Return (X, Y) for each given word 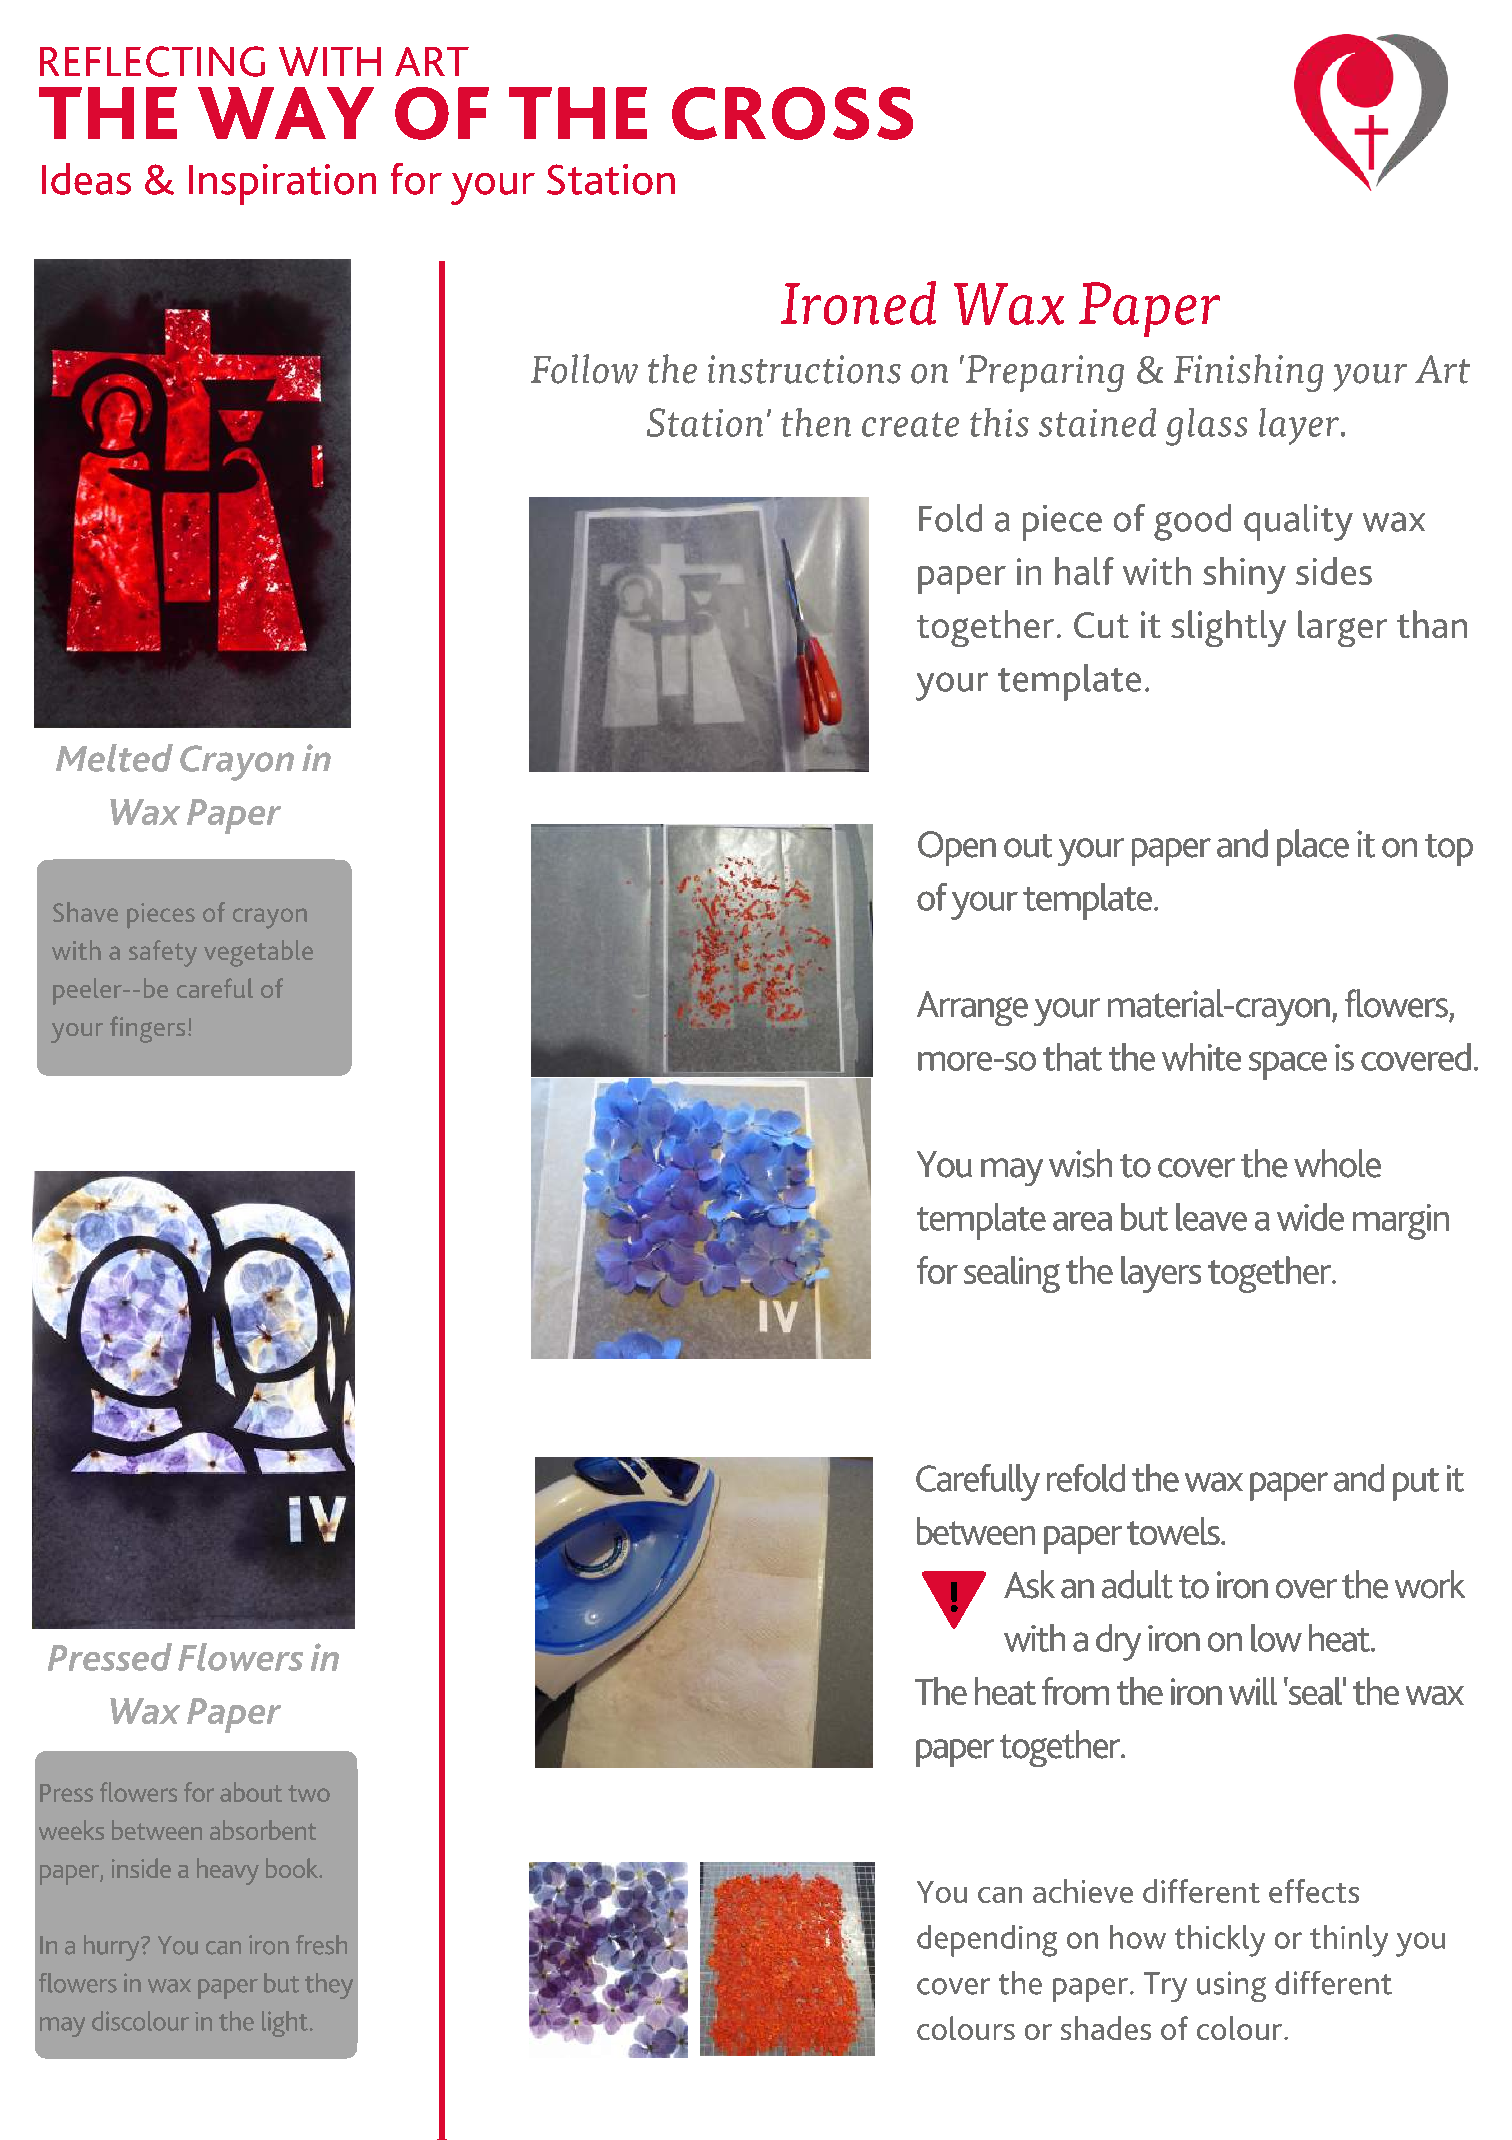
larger (1342, 628)
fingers (147, 1029)
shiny (1244, 575)
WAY (286, 113)
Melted (114, 758)
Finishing (1248, 373)
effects (1314, 1891)
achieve (1083, 1891)
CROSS (792, 113)
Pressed (110, 1657)
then (816, 422)
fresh (321, 1945)
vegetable (258, 953)
